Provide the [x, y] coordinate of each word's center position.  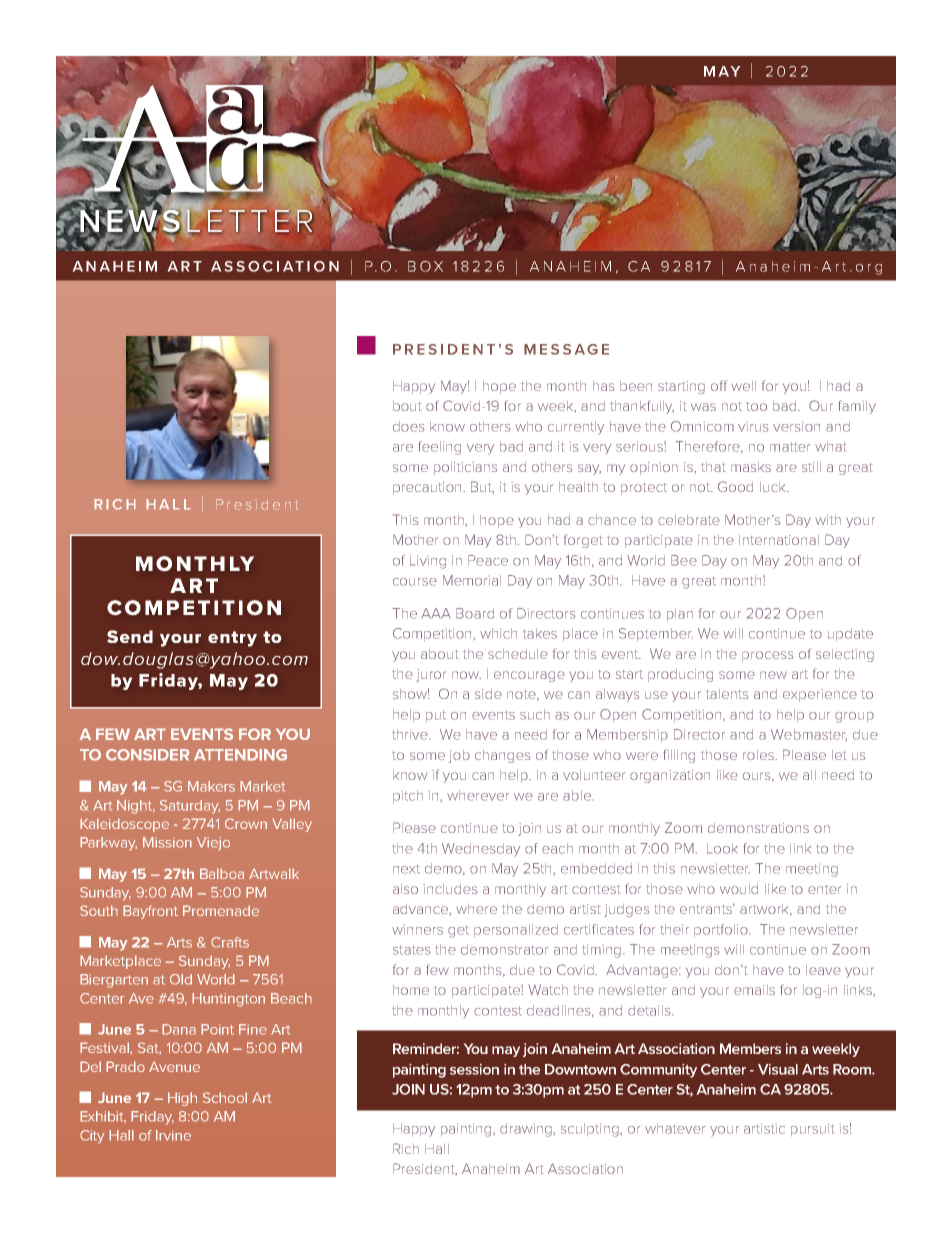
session [474, 1069]
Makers [211, 786]
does [409, 426]
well [743, 386]
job [459, 756]
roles [759, 755]
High [182, 1099]
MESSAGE [566, 349]
